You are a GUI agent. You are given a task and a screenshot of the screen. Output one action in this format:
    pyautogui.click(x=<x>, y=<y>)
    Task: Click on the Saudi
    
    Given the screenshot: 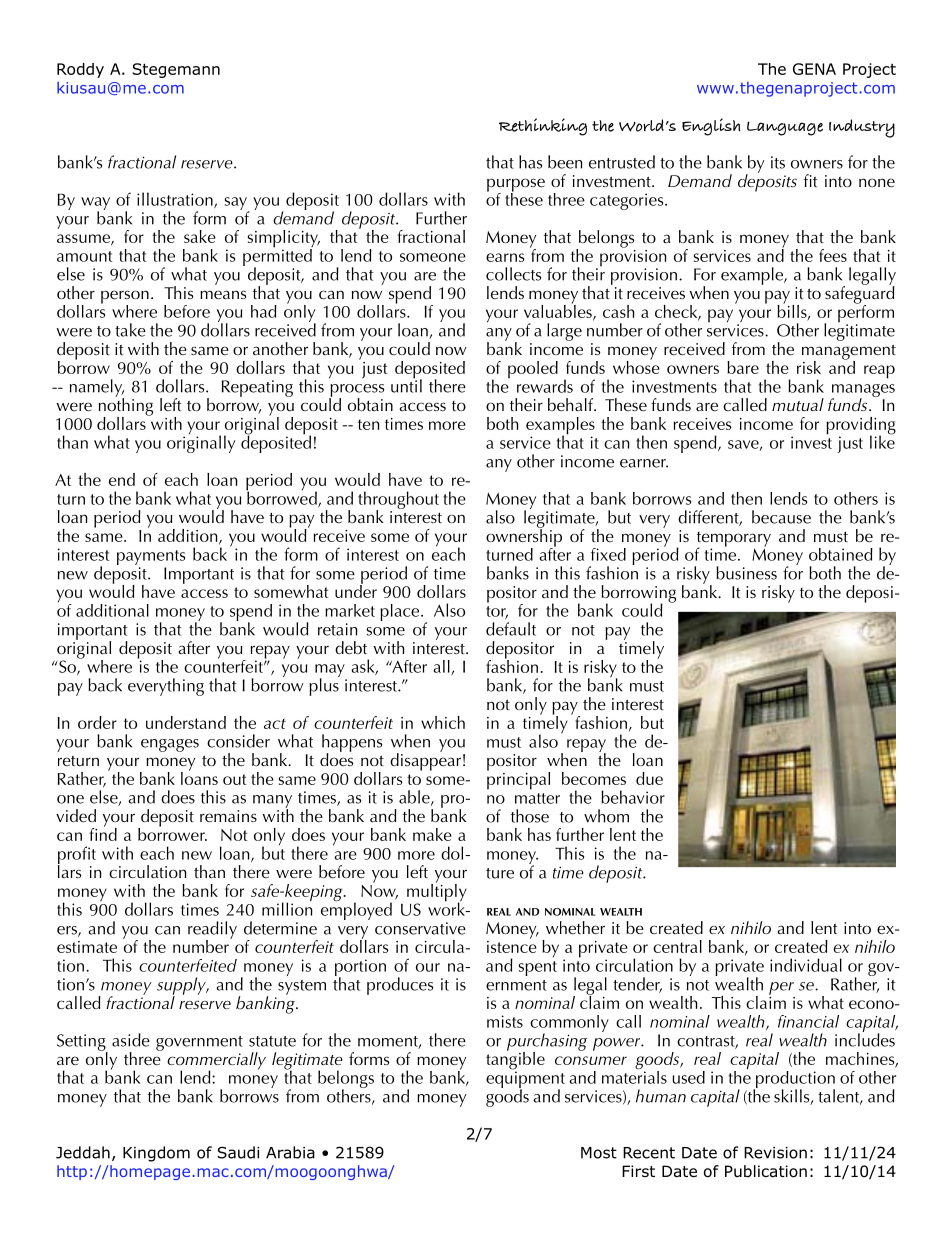 What is the action you would take?
    pyautogui.click(x=238, y=1152)
